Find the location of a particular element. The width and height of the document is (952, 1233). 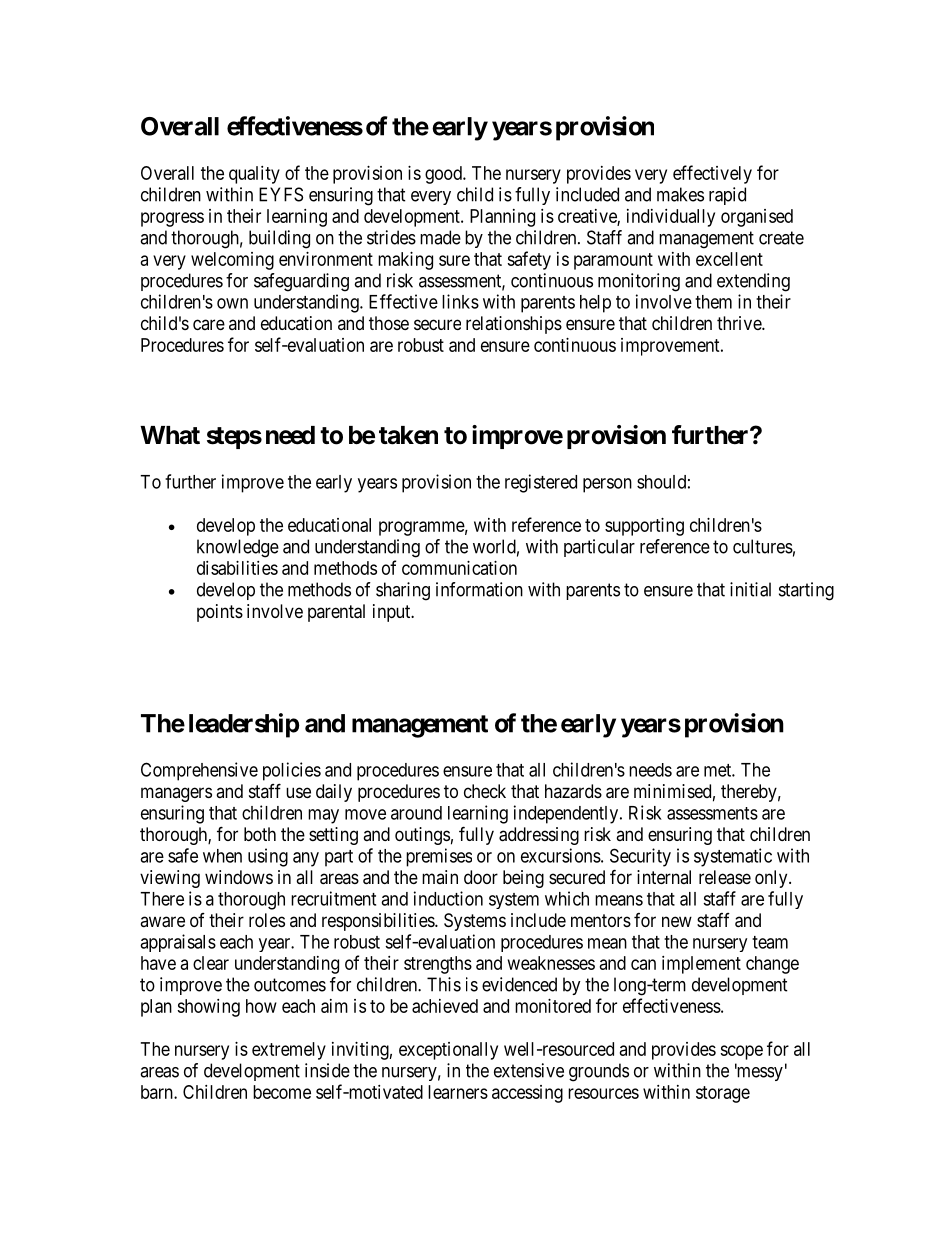

scope is located at coordinates (741, 1052).
